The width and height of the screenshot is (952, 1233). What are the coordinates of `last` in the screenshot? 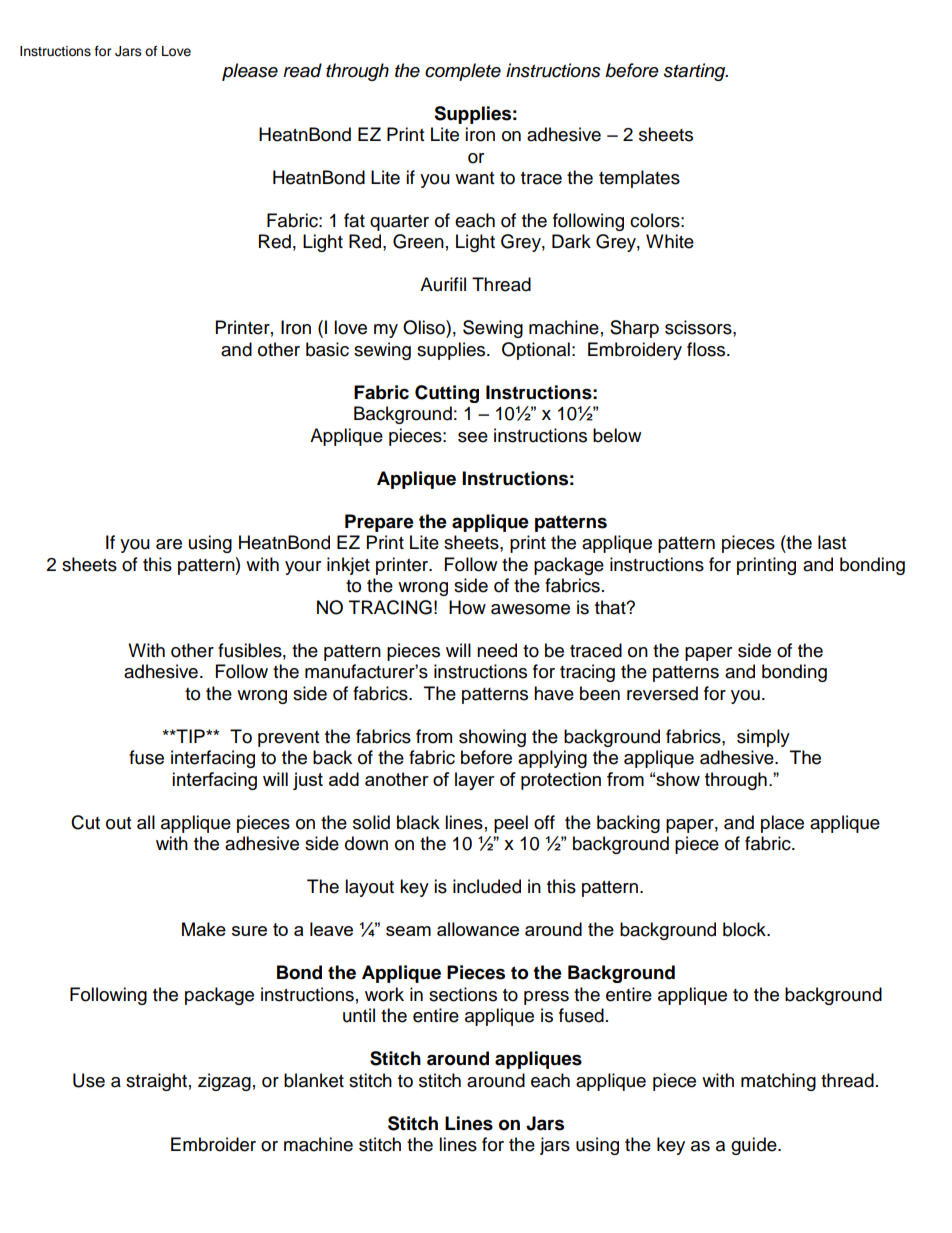 It's located at (832, 542).
